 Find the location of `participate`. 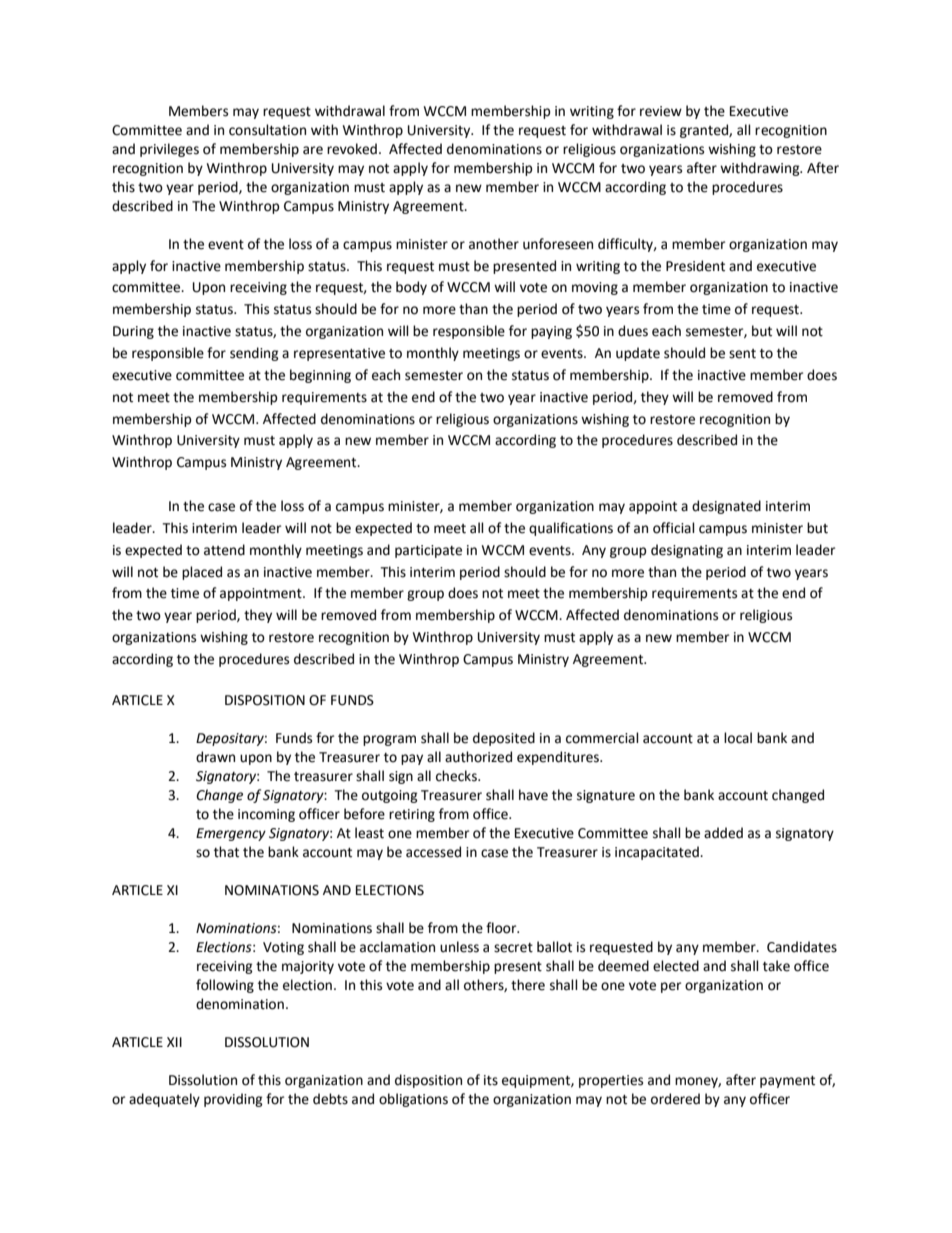

participate is located at coordinates (428, 551).
